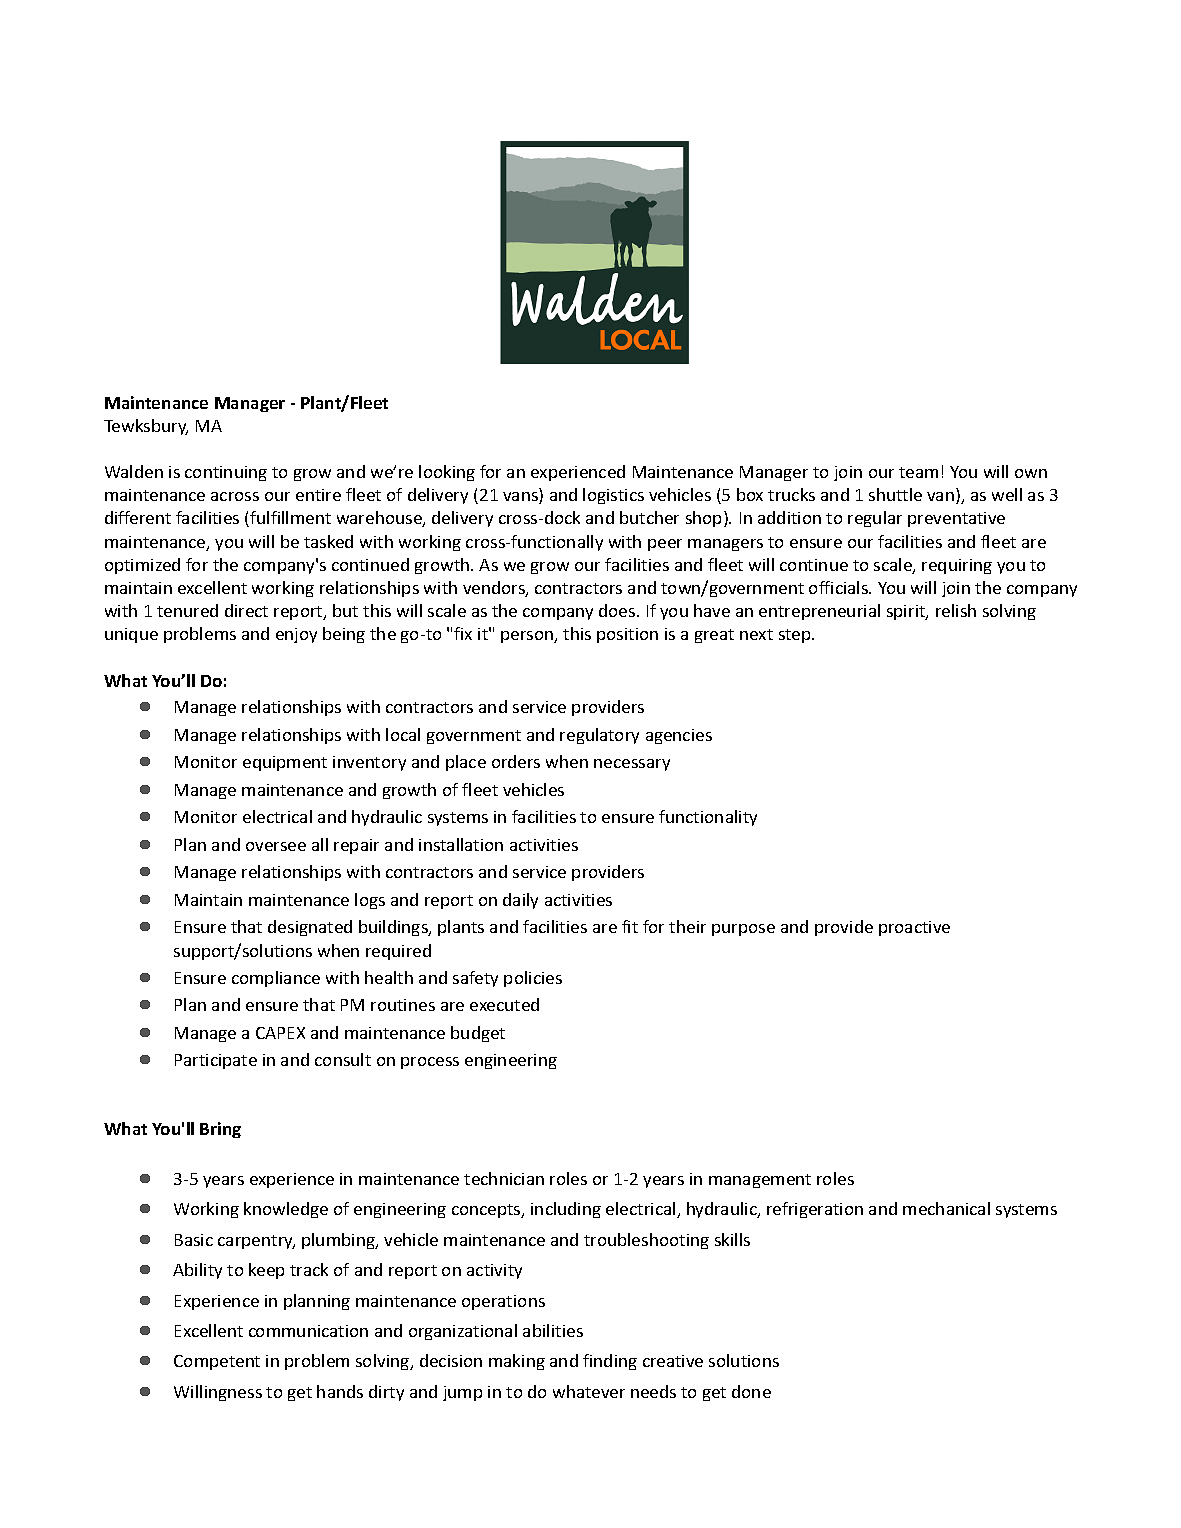 This screenshot has width=1181, height=1528. What do you see at coordinates (630, 926) in the screenshot?
I see `fit` at bounding box center [630, 926].
